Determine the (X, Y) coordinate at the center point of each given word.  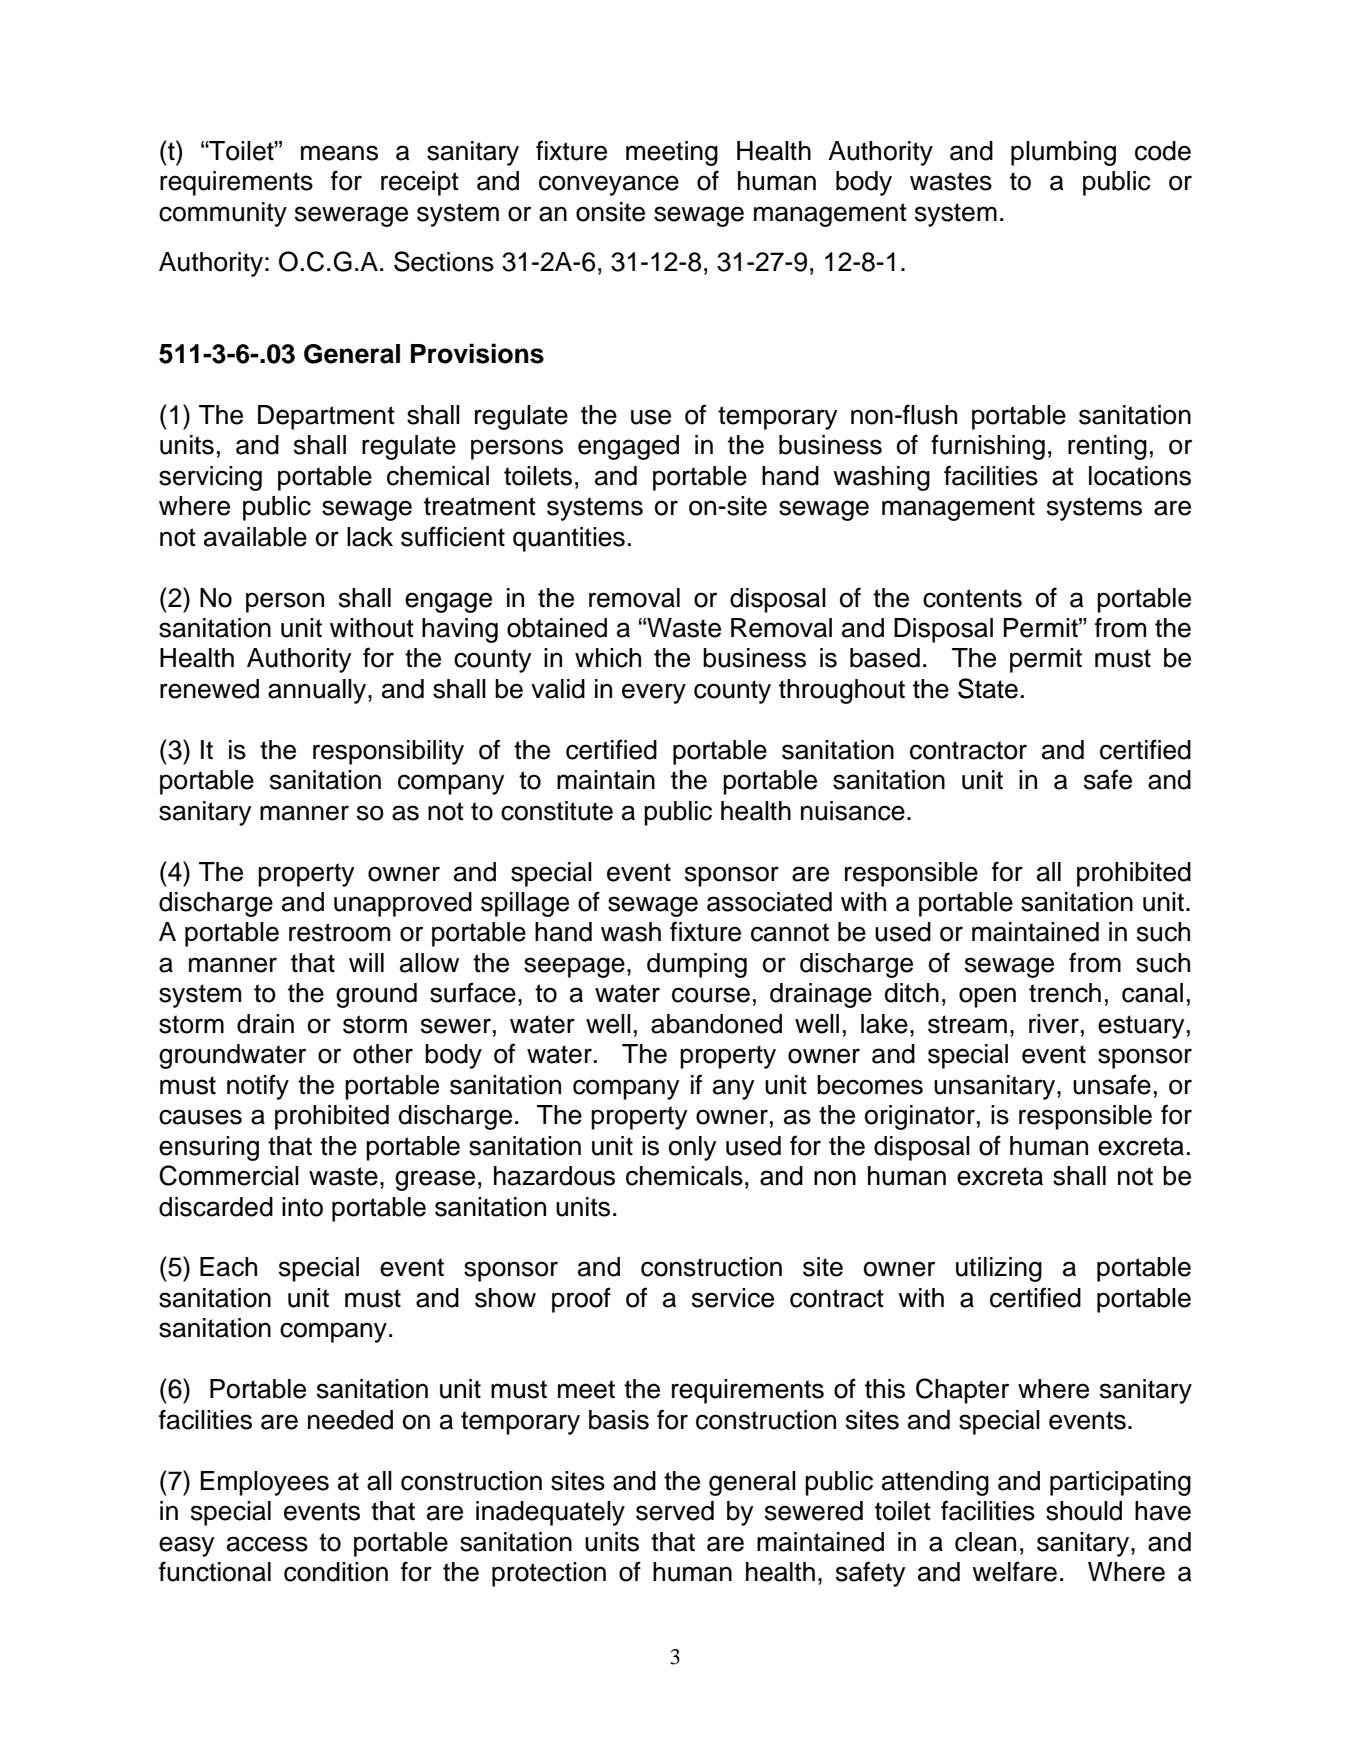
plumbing (1063, 153)
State (988, 688)
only (693, 1148)
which (608, 658)
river (1054, 1024)
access (267, 1544)
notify (258, 1087)
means (339, 153)
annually (318, 691)
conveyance (609, 185)
